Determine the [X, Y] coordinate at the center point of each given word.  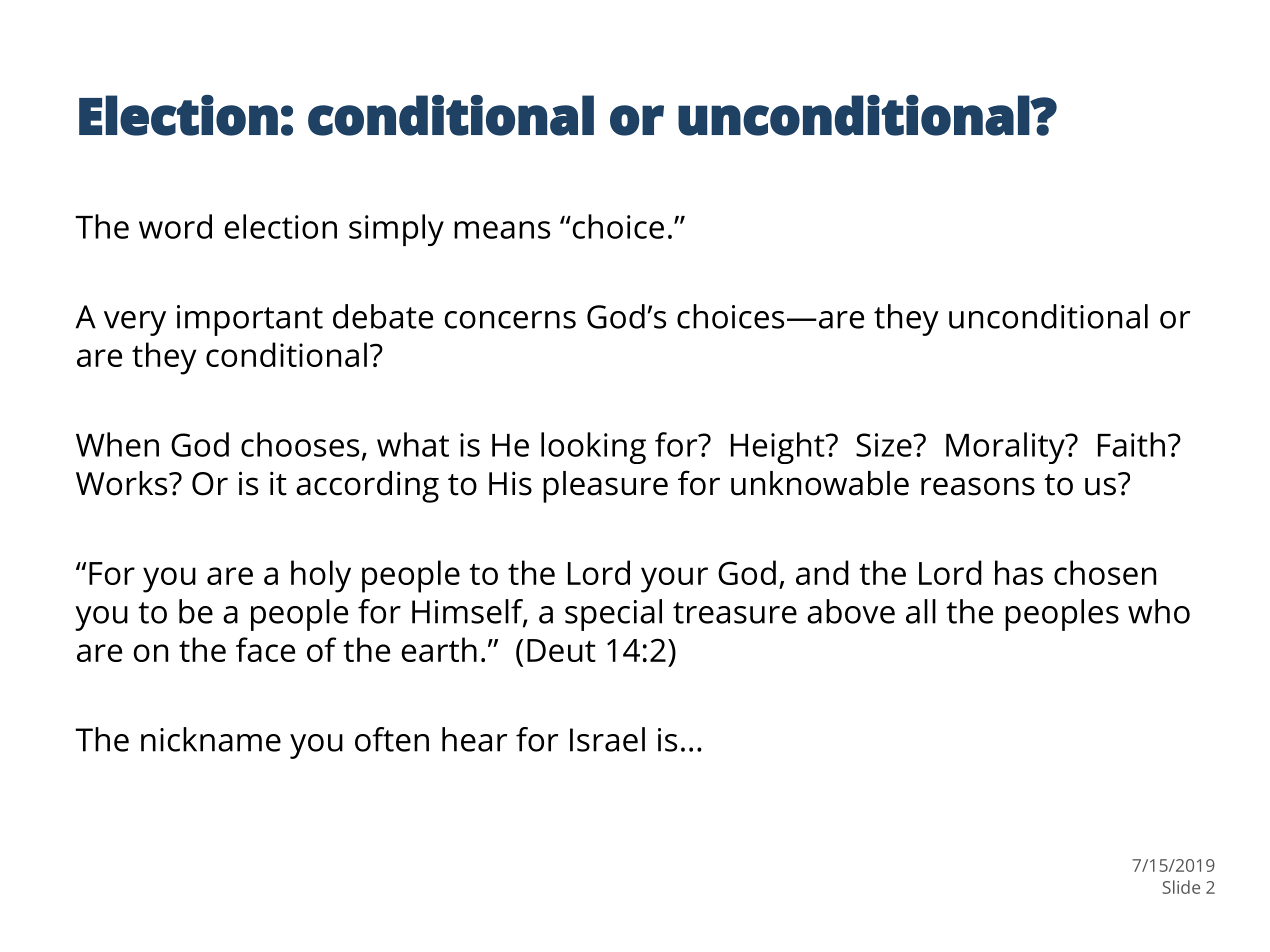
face [265, 649]
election [280, 226]
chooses [300, 444]
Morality [1006, 448]
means [502, 230]
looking [593, 448]
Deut [561, 650]
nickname [211, 739]
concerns [510, 320]
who [1159, 611]
